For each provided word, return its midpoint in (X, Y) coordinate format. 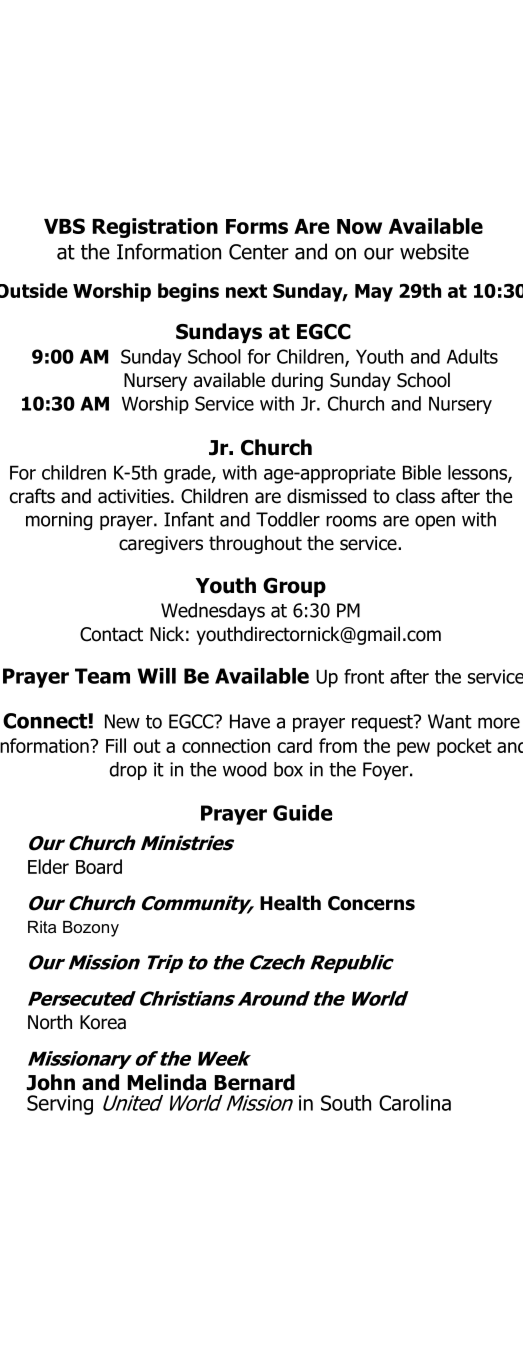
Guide (303, 813)
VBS (64, 226)
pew (413, 749)
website (434, 251)
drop (128, 771)
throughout (255, 544)
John (51, 1082)
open (435, 522)
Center (259, 252)
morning (59, 521)
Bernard (254, 1082)
